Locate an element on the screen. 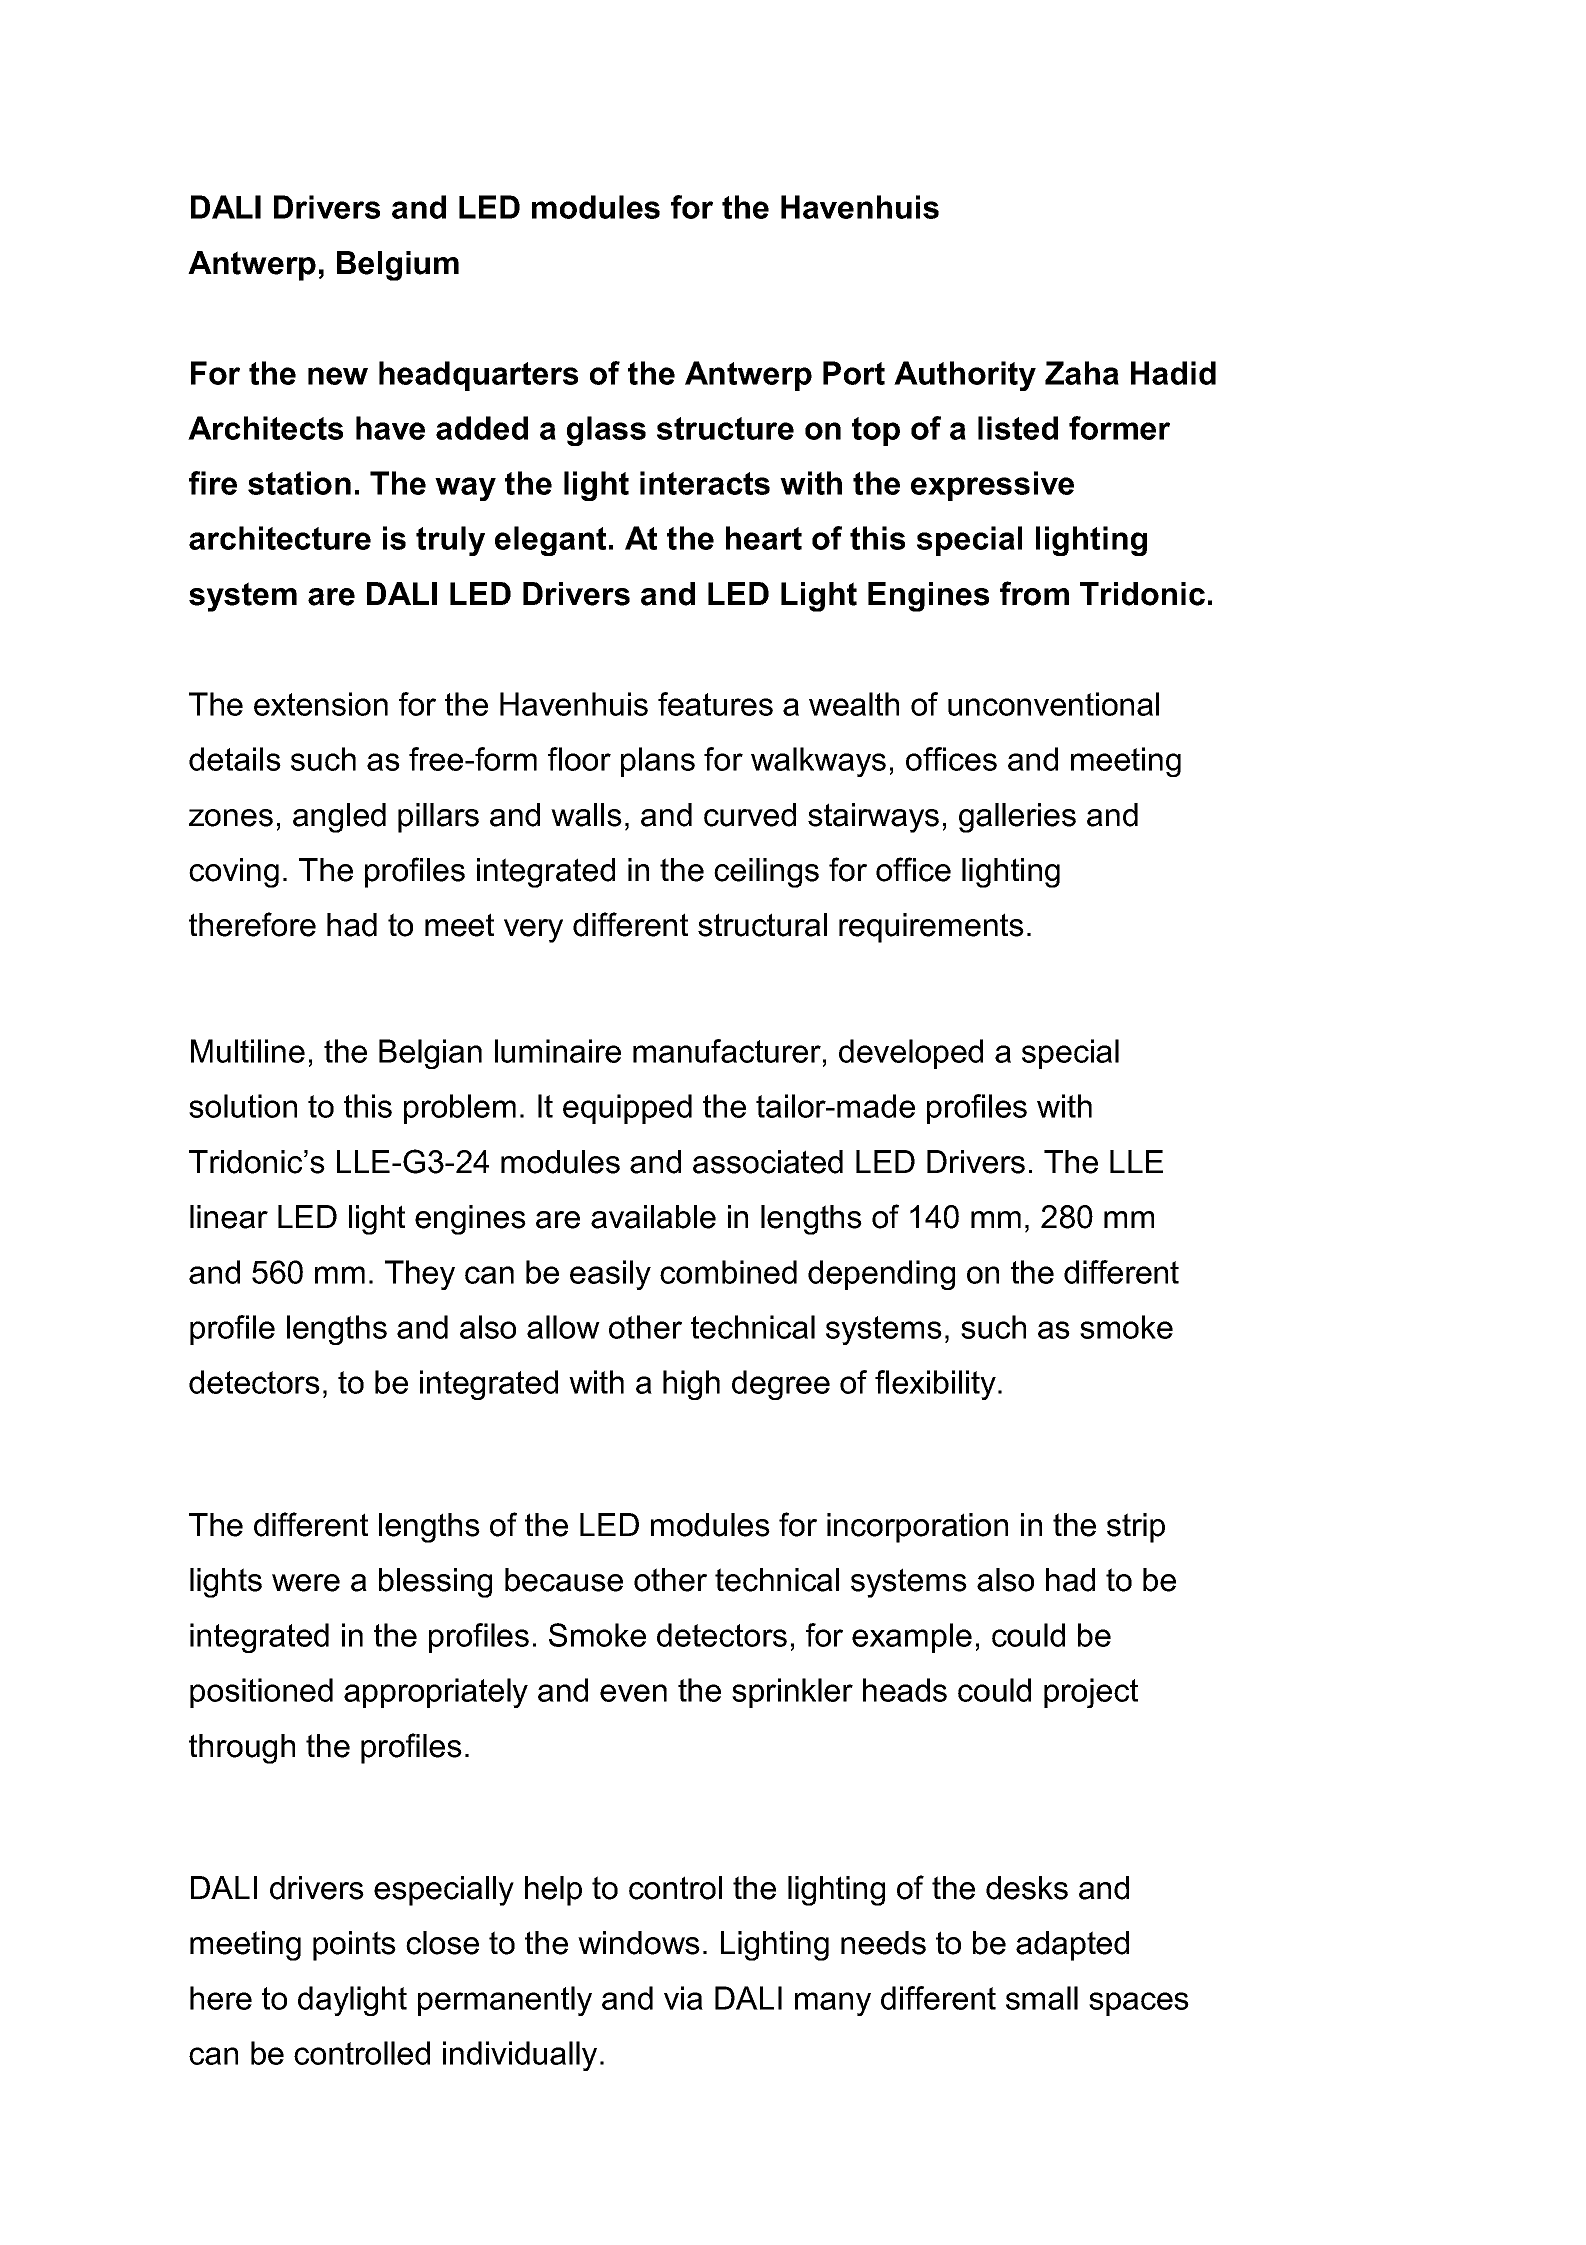 Image resolution: width=1586 pixels, height=2245 pixels. new is located at coordinates (338, 376).
